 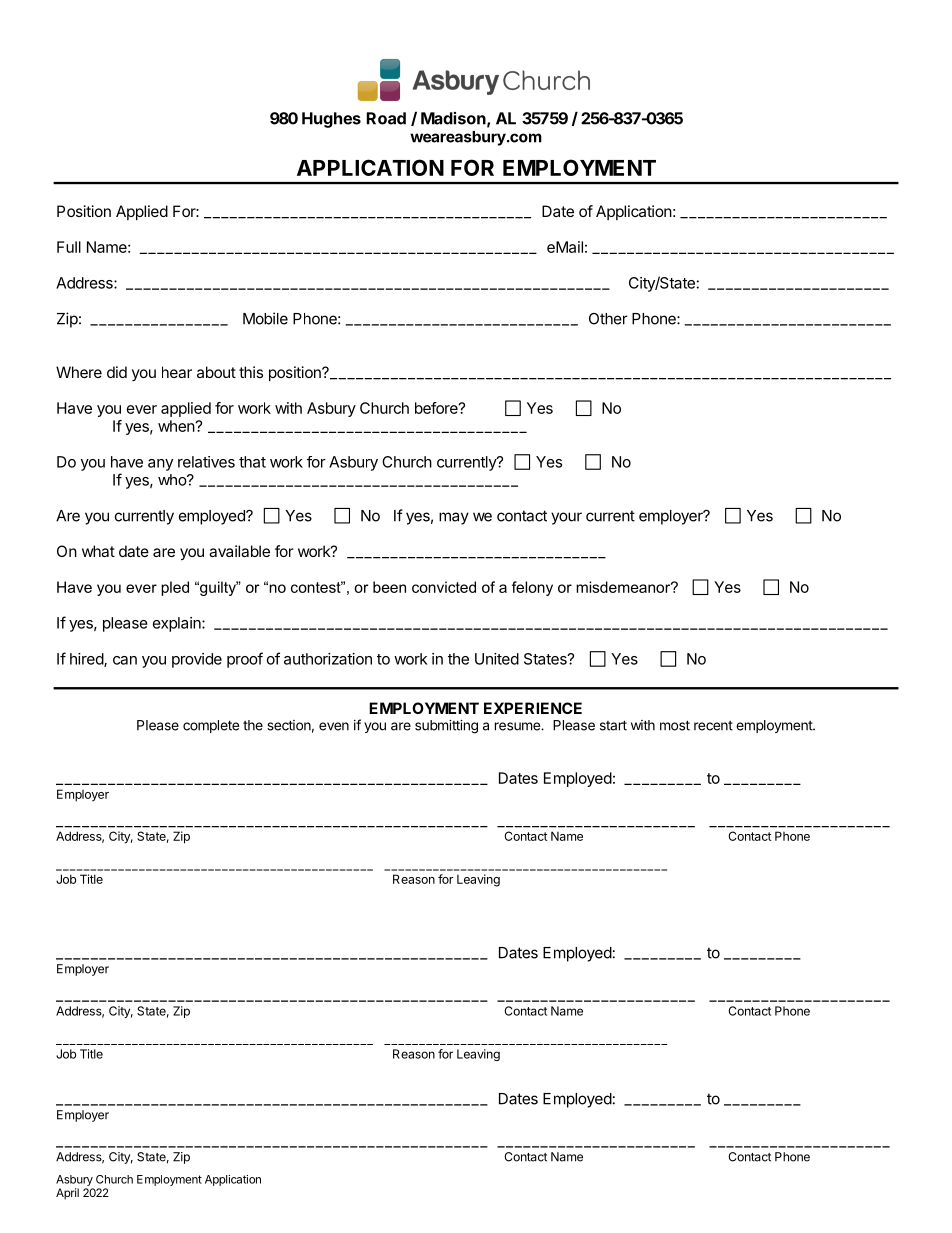 I want to click on did, so click(x=117, y=372).
